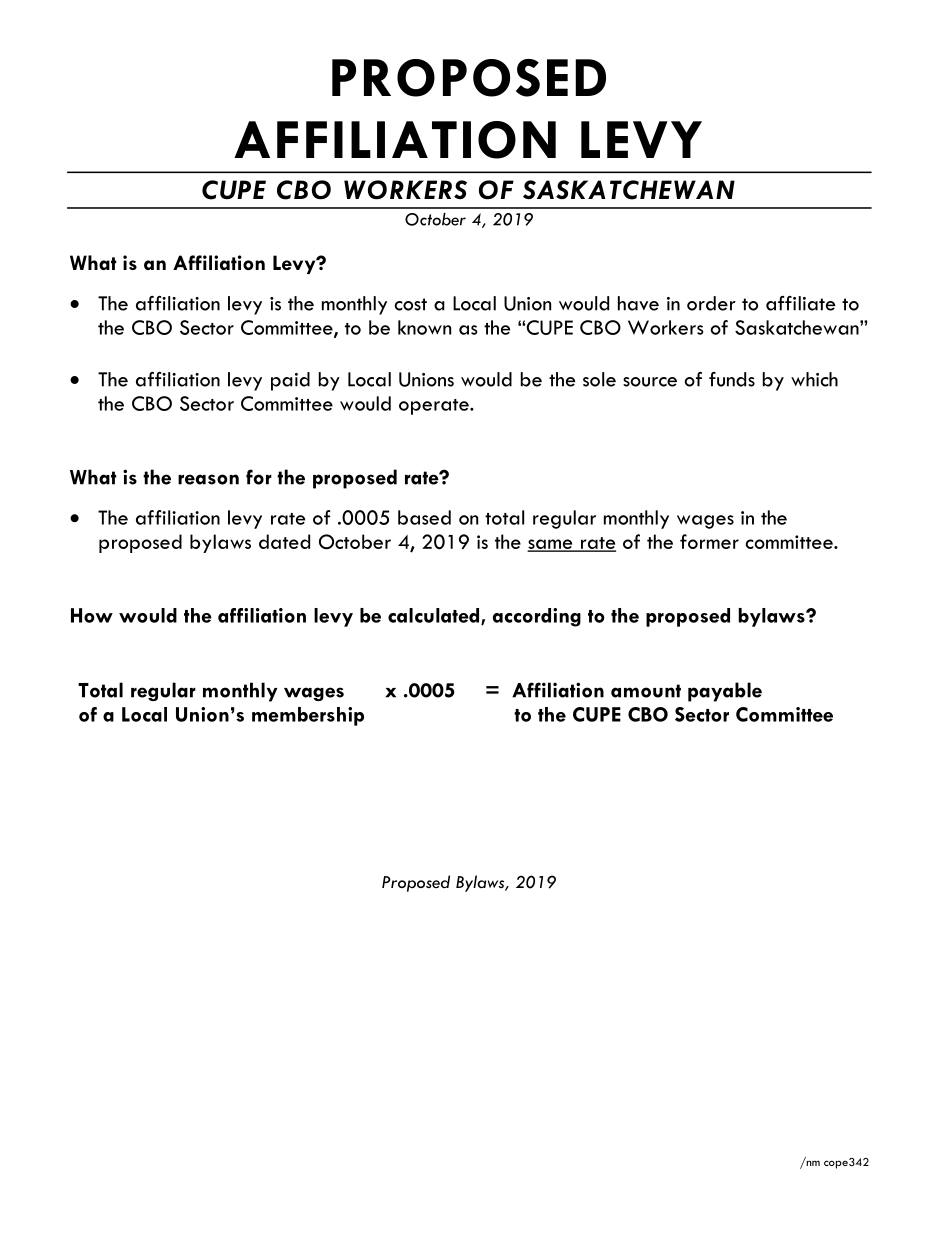 Image resolution: width=952 pixels, height=1233 pixels. I want to click on reason, so click(208, 479).
